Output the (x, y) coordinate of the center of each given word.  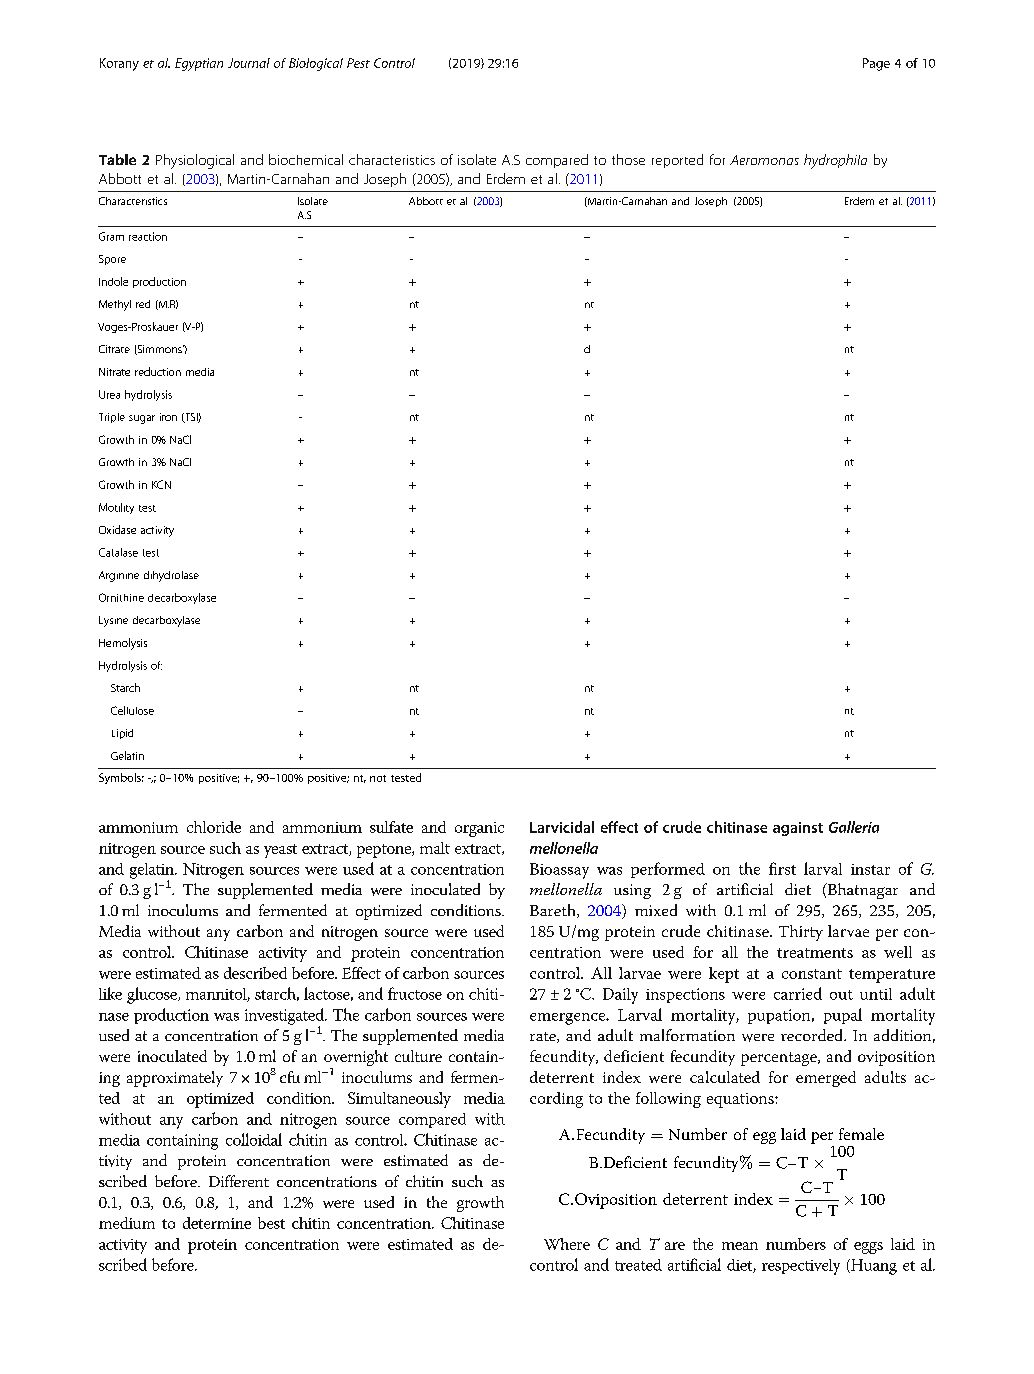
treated (638, 1265)
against (798, 829)
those (628, 159)
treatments (815, 953)
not (378, 778)
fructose (415, 993)
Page (876, 64)
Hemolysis (123, 644)
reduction (158, 371)
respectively (801, 1267)
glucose (153, 995)
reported (677, 161)
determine (217, 1223)
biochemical (306, 159)
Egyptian (199, 64)
